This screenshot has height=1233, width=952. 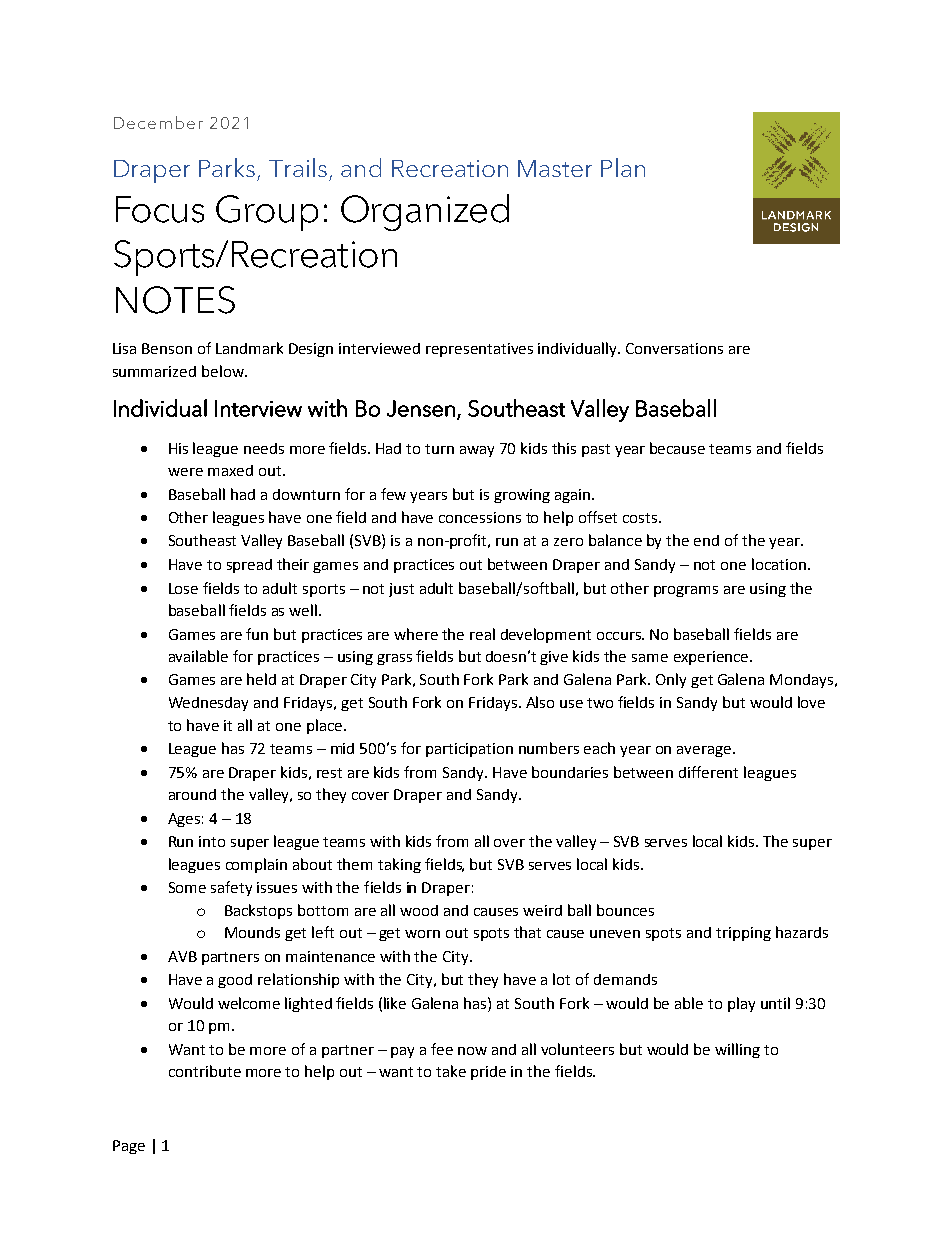 What do you see at coordinates (469, 750) in the screenshot?
I see `participation` at bounding box center [469, 750].
